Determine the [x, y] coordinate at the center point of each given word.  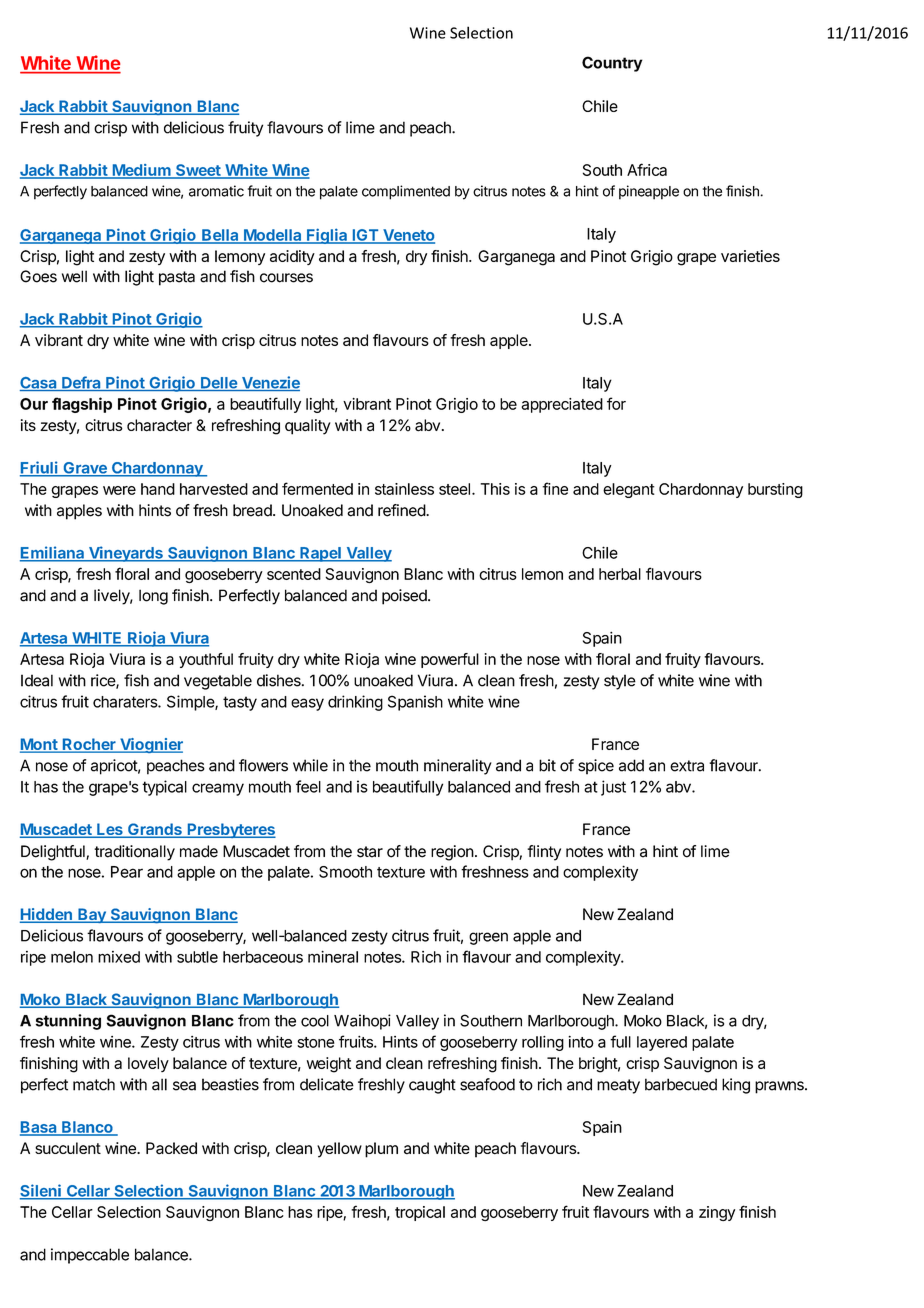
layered [662, 1043]
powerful [450, 660]
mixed [119, 957]
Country [612, 64]
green [488, 938]
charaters [126, 702]
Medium [141, 171]
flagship [82, 405]
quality [308, 427]
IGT [365, 236]
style [620, 682]
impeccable [90, 1256]
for [616, 403]
